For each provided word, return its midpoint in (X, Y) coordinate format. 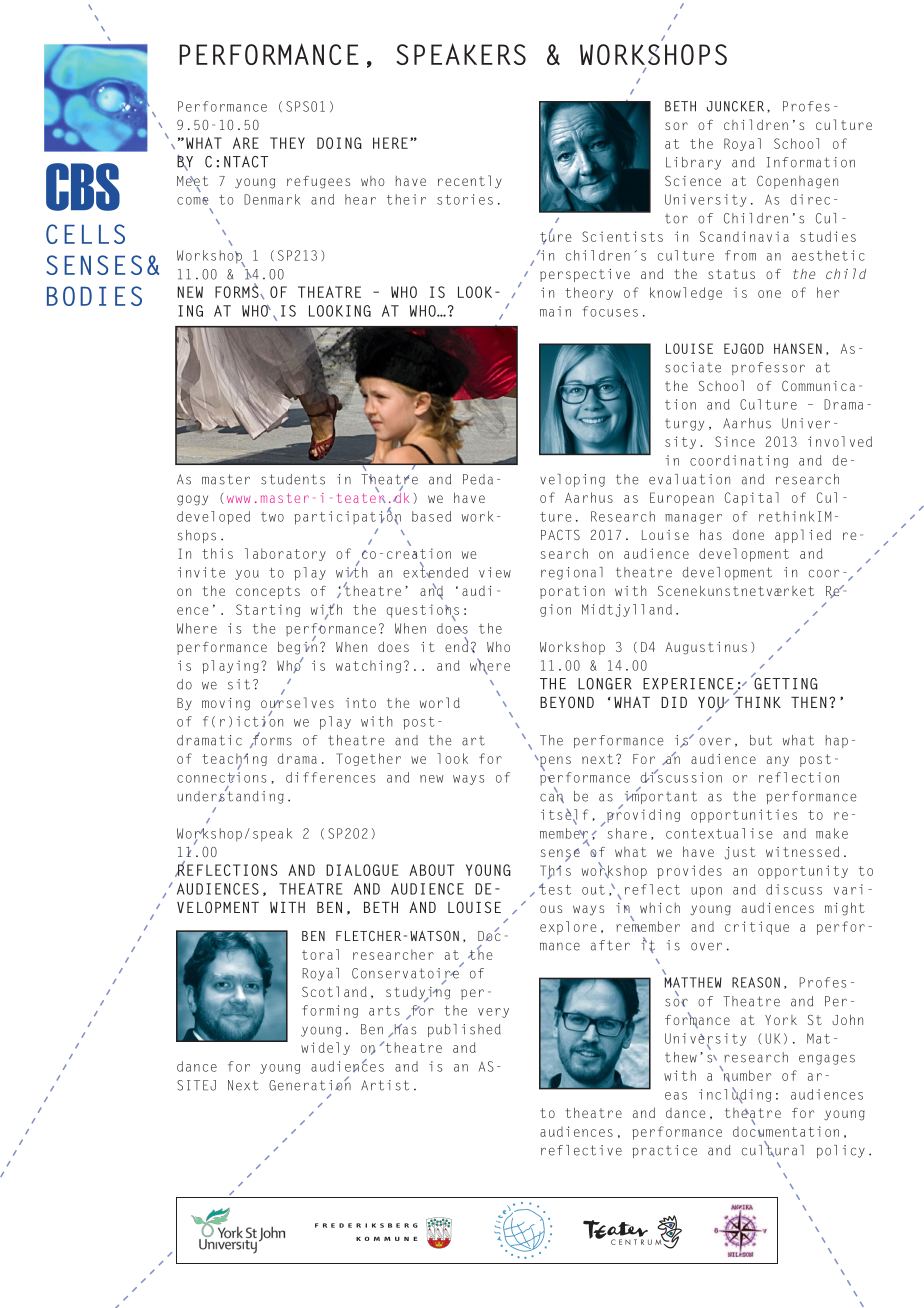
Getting (785, 682)
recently (470, 182)
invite (201, 572)
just (740, 853)
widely (325, 1048)
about (431, 870)
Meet (192, 182)
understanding (230, 796)
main (555, 311)
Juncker (735, 106)
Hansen (798, 348)
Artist (385, 1085)
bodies (94, 296)
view (495, 572)
